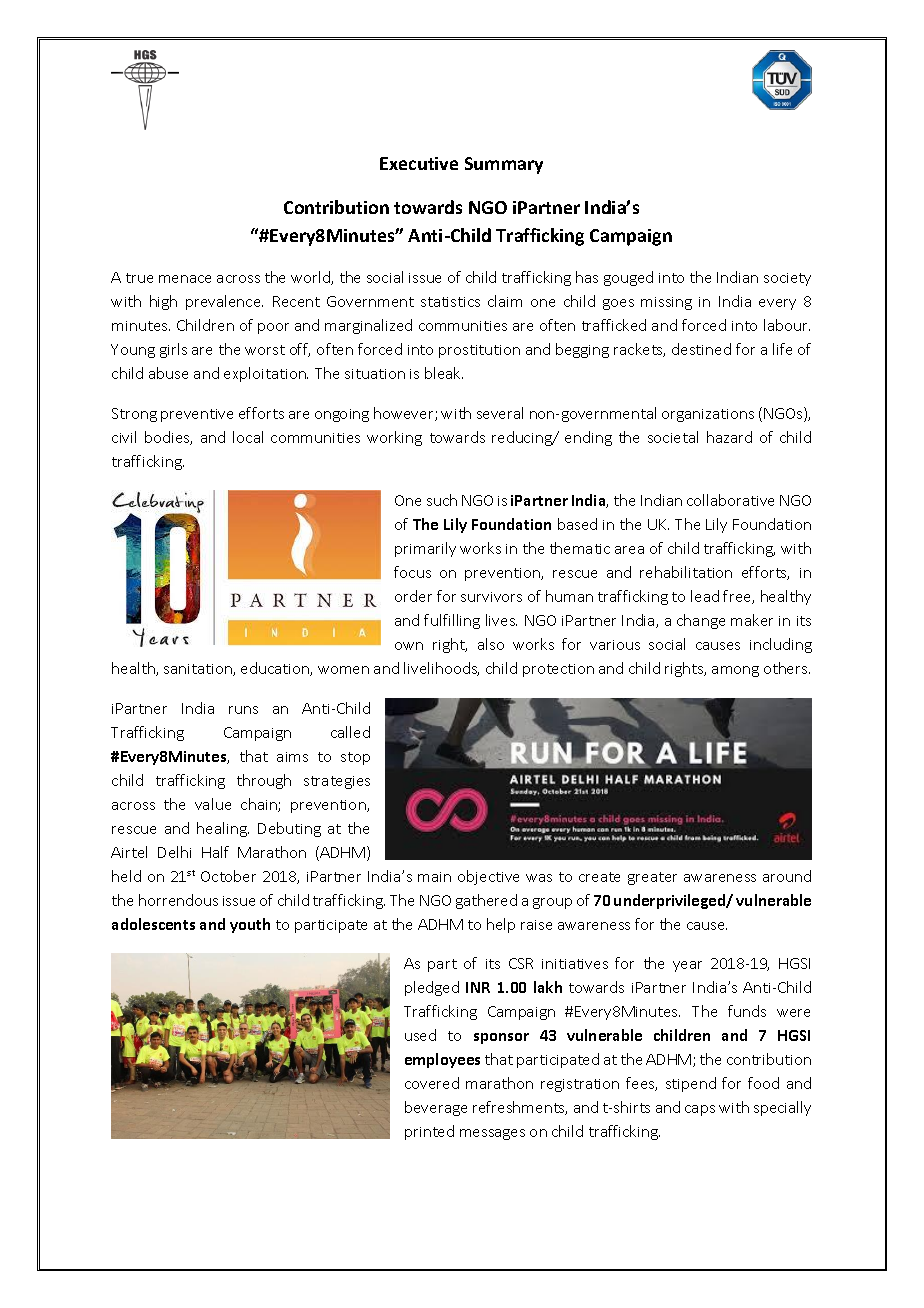 The width and height of the document is (924, 1308). What do you see at coordinates (185, 279) in the document?
I see `menace` at bounding box center [185, 279].
